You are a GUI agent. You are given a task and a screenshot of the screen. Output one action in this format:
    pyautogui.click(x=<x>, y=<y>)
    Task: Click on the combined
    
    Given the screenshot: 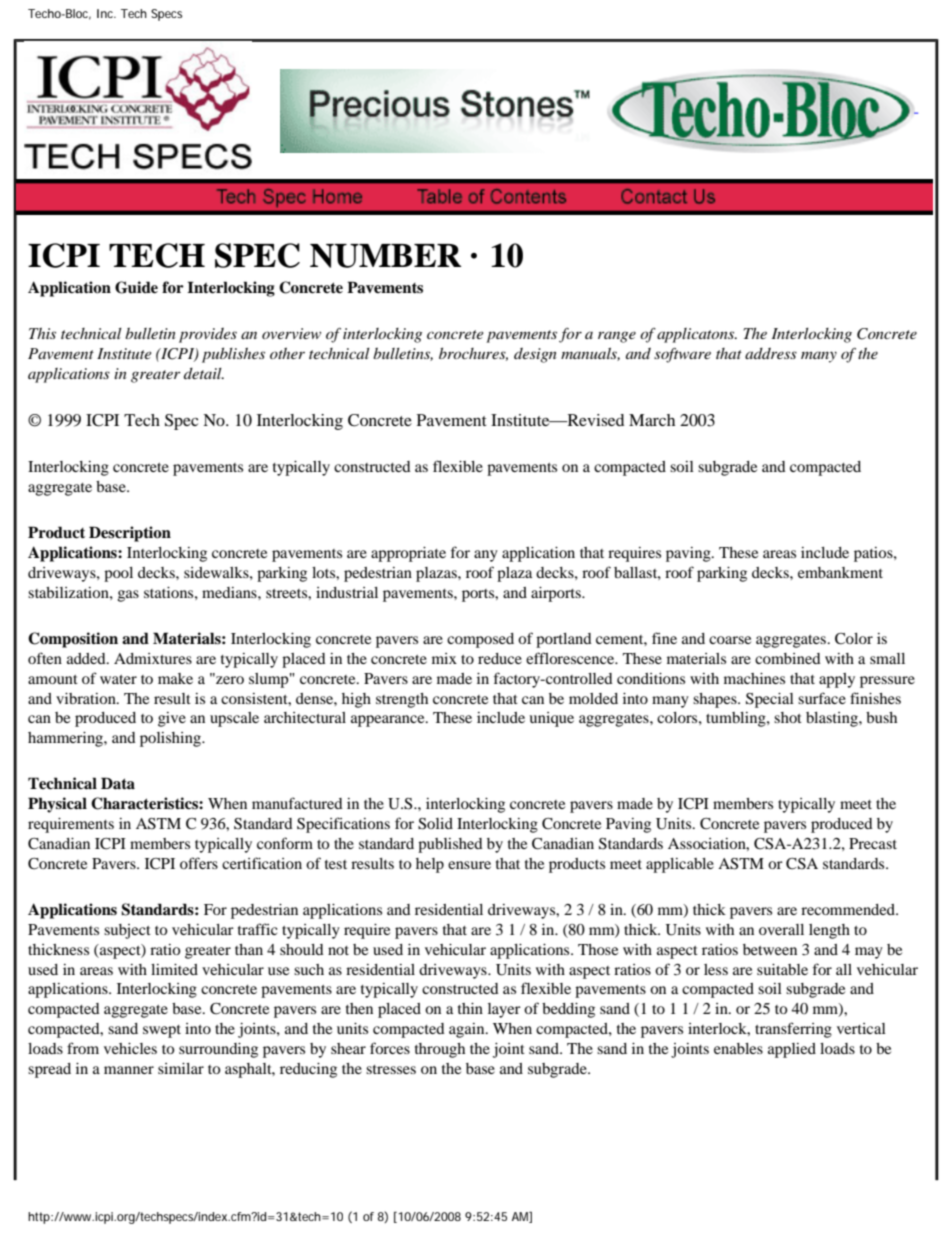 What is the action you would take?
    pyautogui.click(x=788, y=658)
